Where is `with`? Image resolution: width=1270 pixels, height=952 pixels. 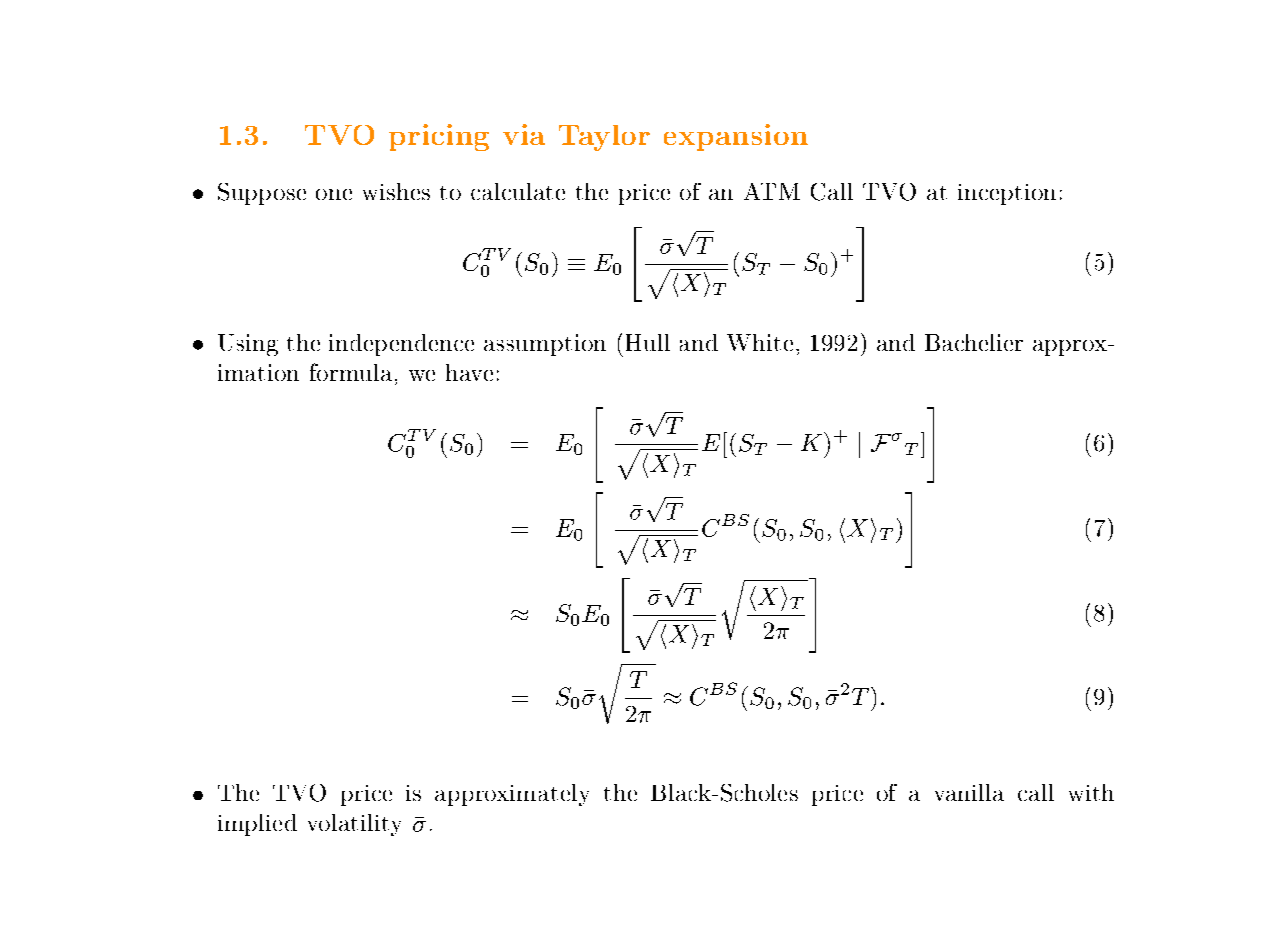
with is located at coordinates (1091, 792).
